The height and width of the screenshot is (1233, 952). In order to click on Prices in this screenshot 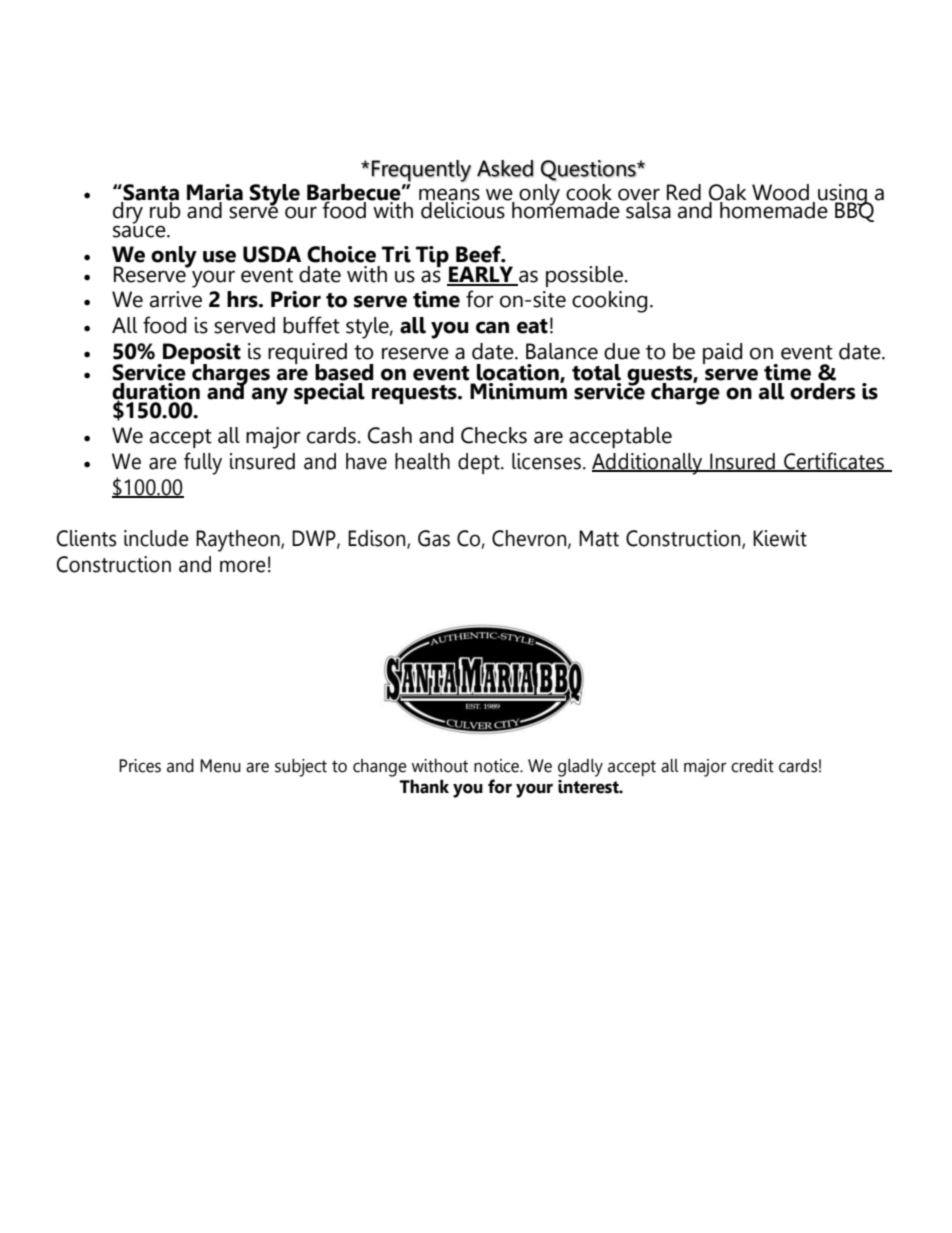, I will do `click(140, 766)`.
